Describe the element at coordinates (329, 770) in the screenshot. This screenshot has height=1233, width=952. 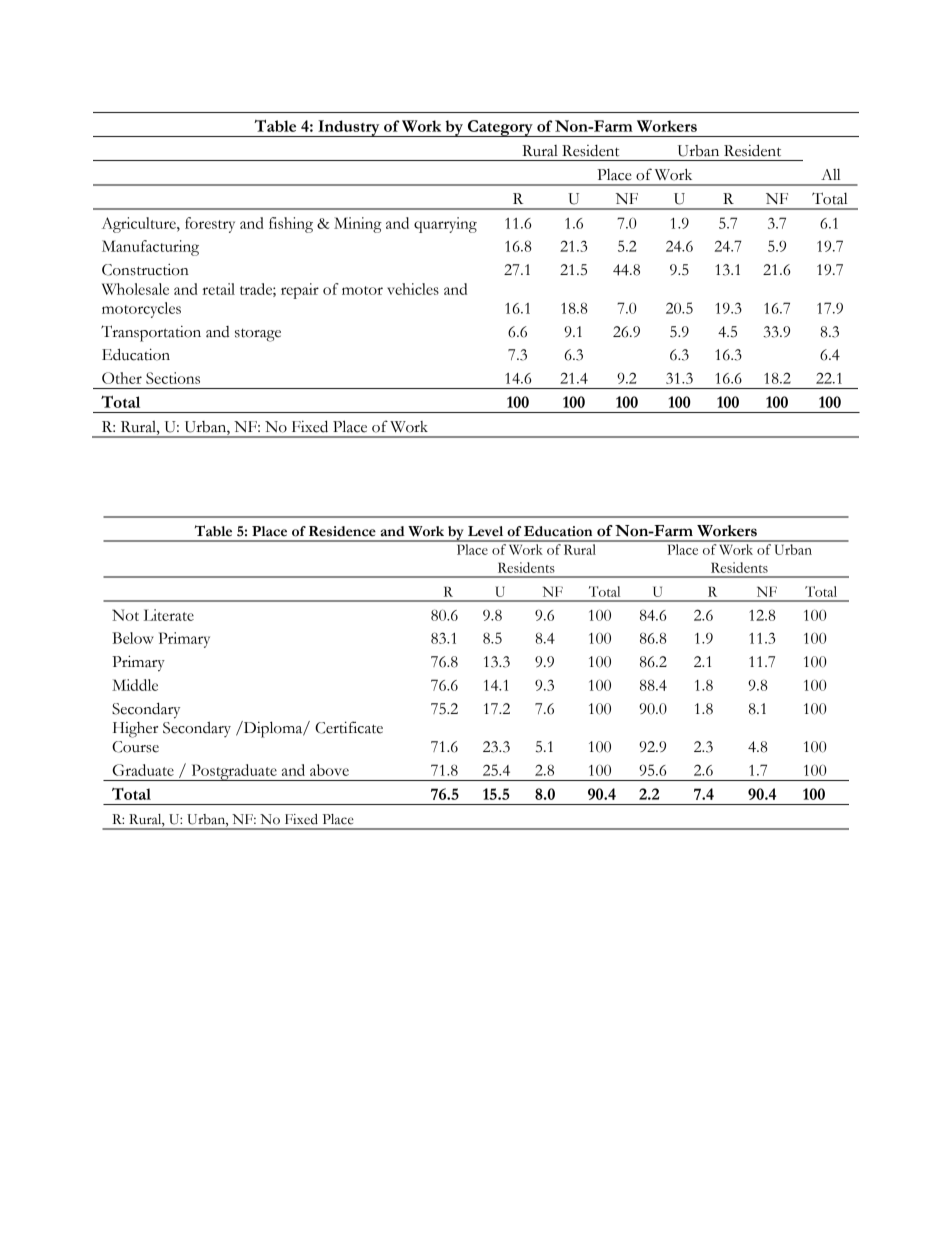
I see `above` at that location.
